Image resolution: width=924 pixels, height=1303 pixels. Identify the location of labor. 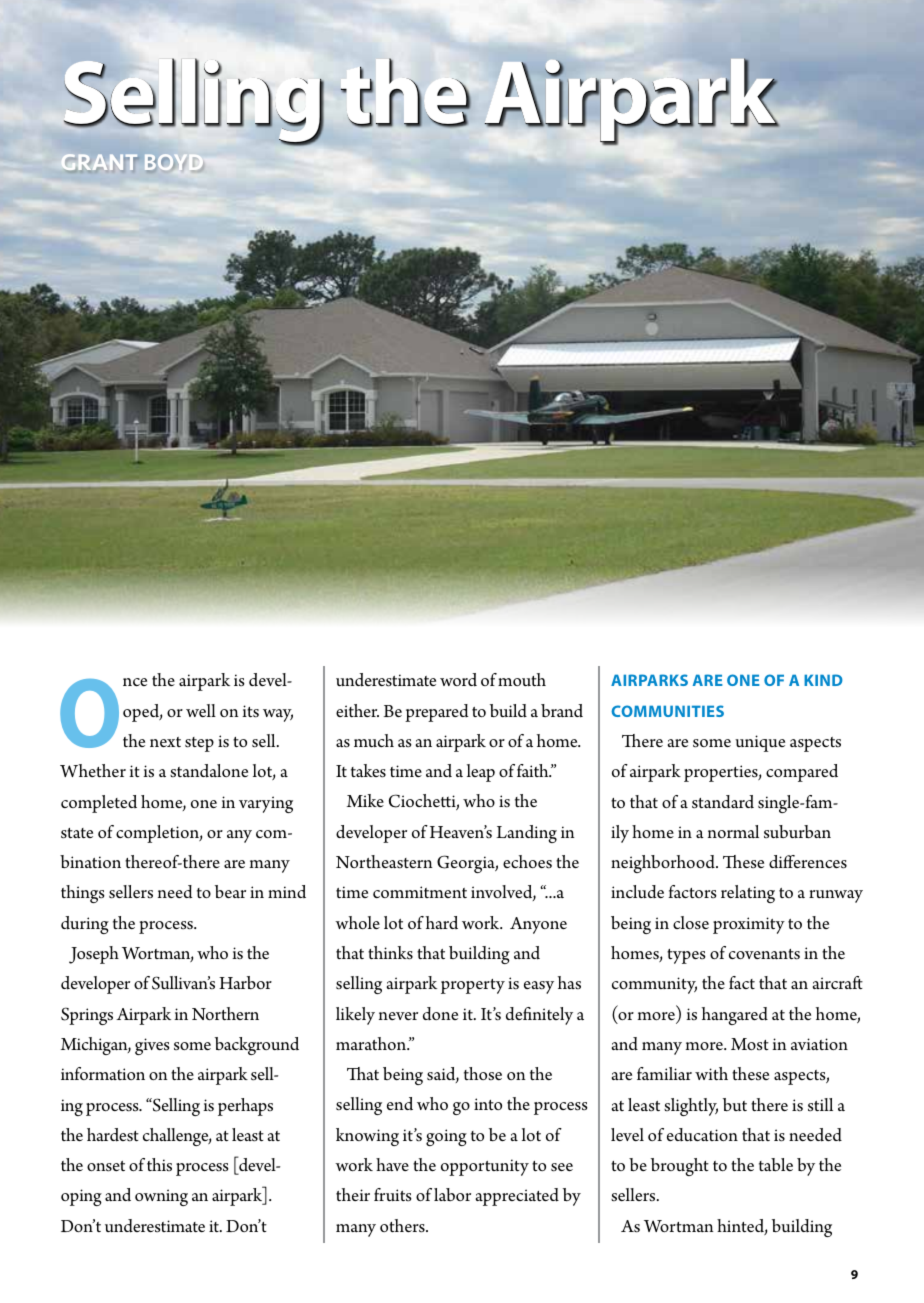
(452, 1194).
